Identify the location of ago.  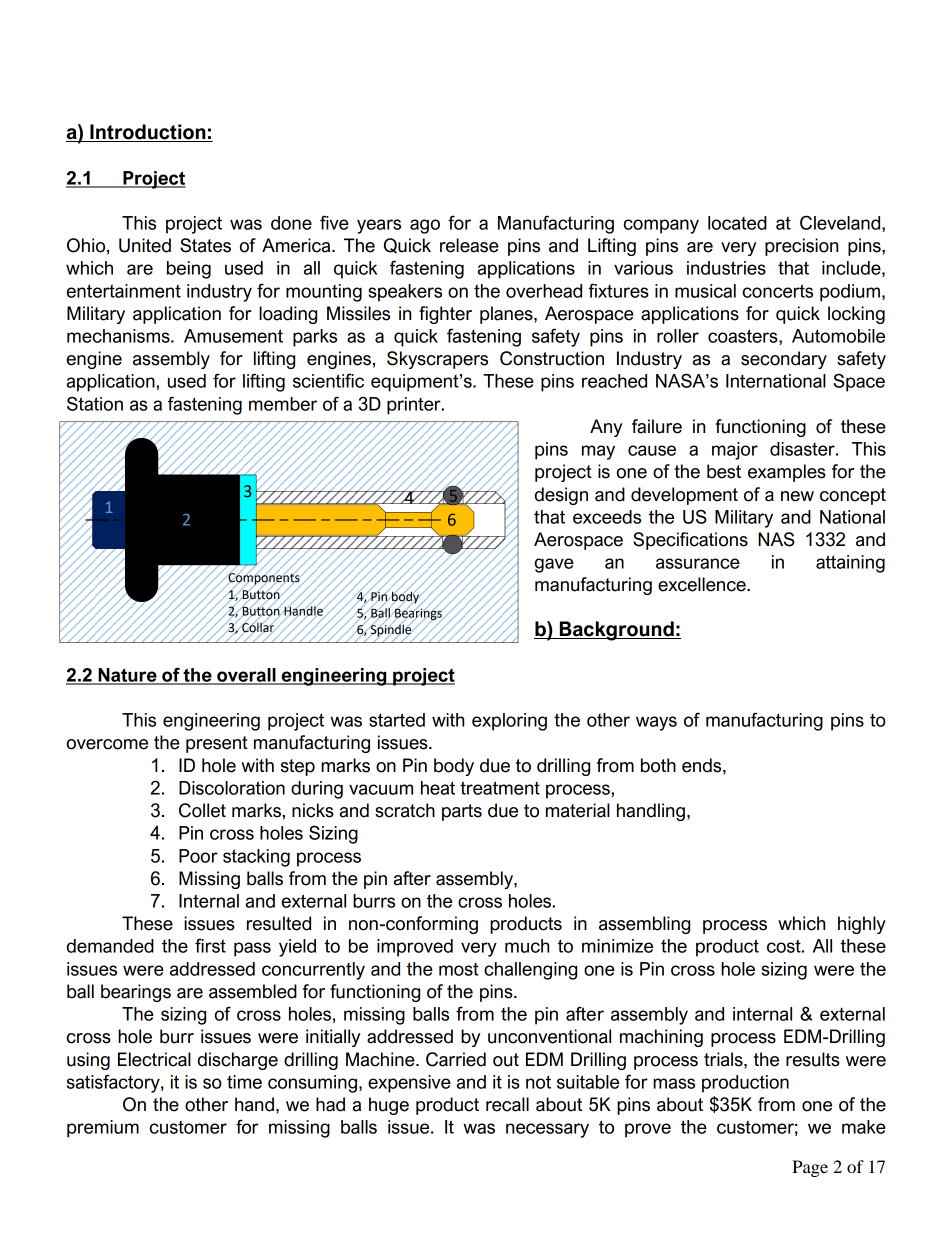
(425, 226).
